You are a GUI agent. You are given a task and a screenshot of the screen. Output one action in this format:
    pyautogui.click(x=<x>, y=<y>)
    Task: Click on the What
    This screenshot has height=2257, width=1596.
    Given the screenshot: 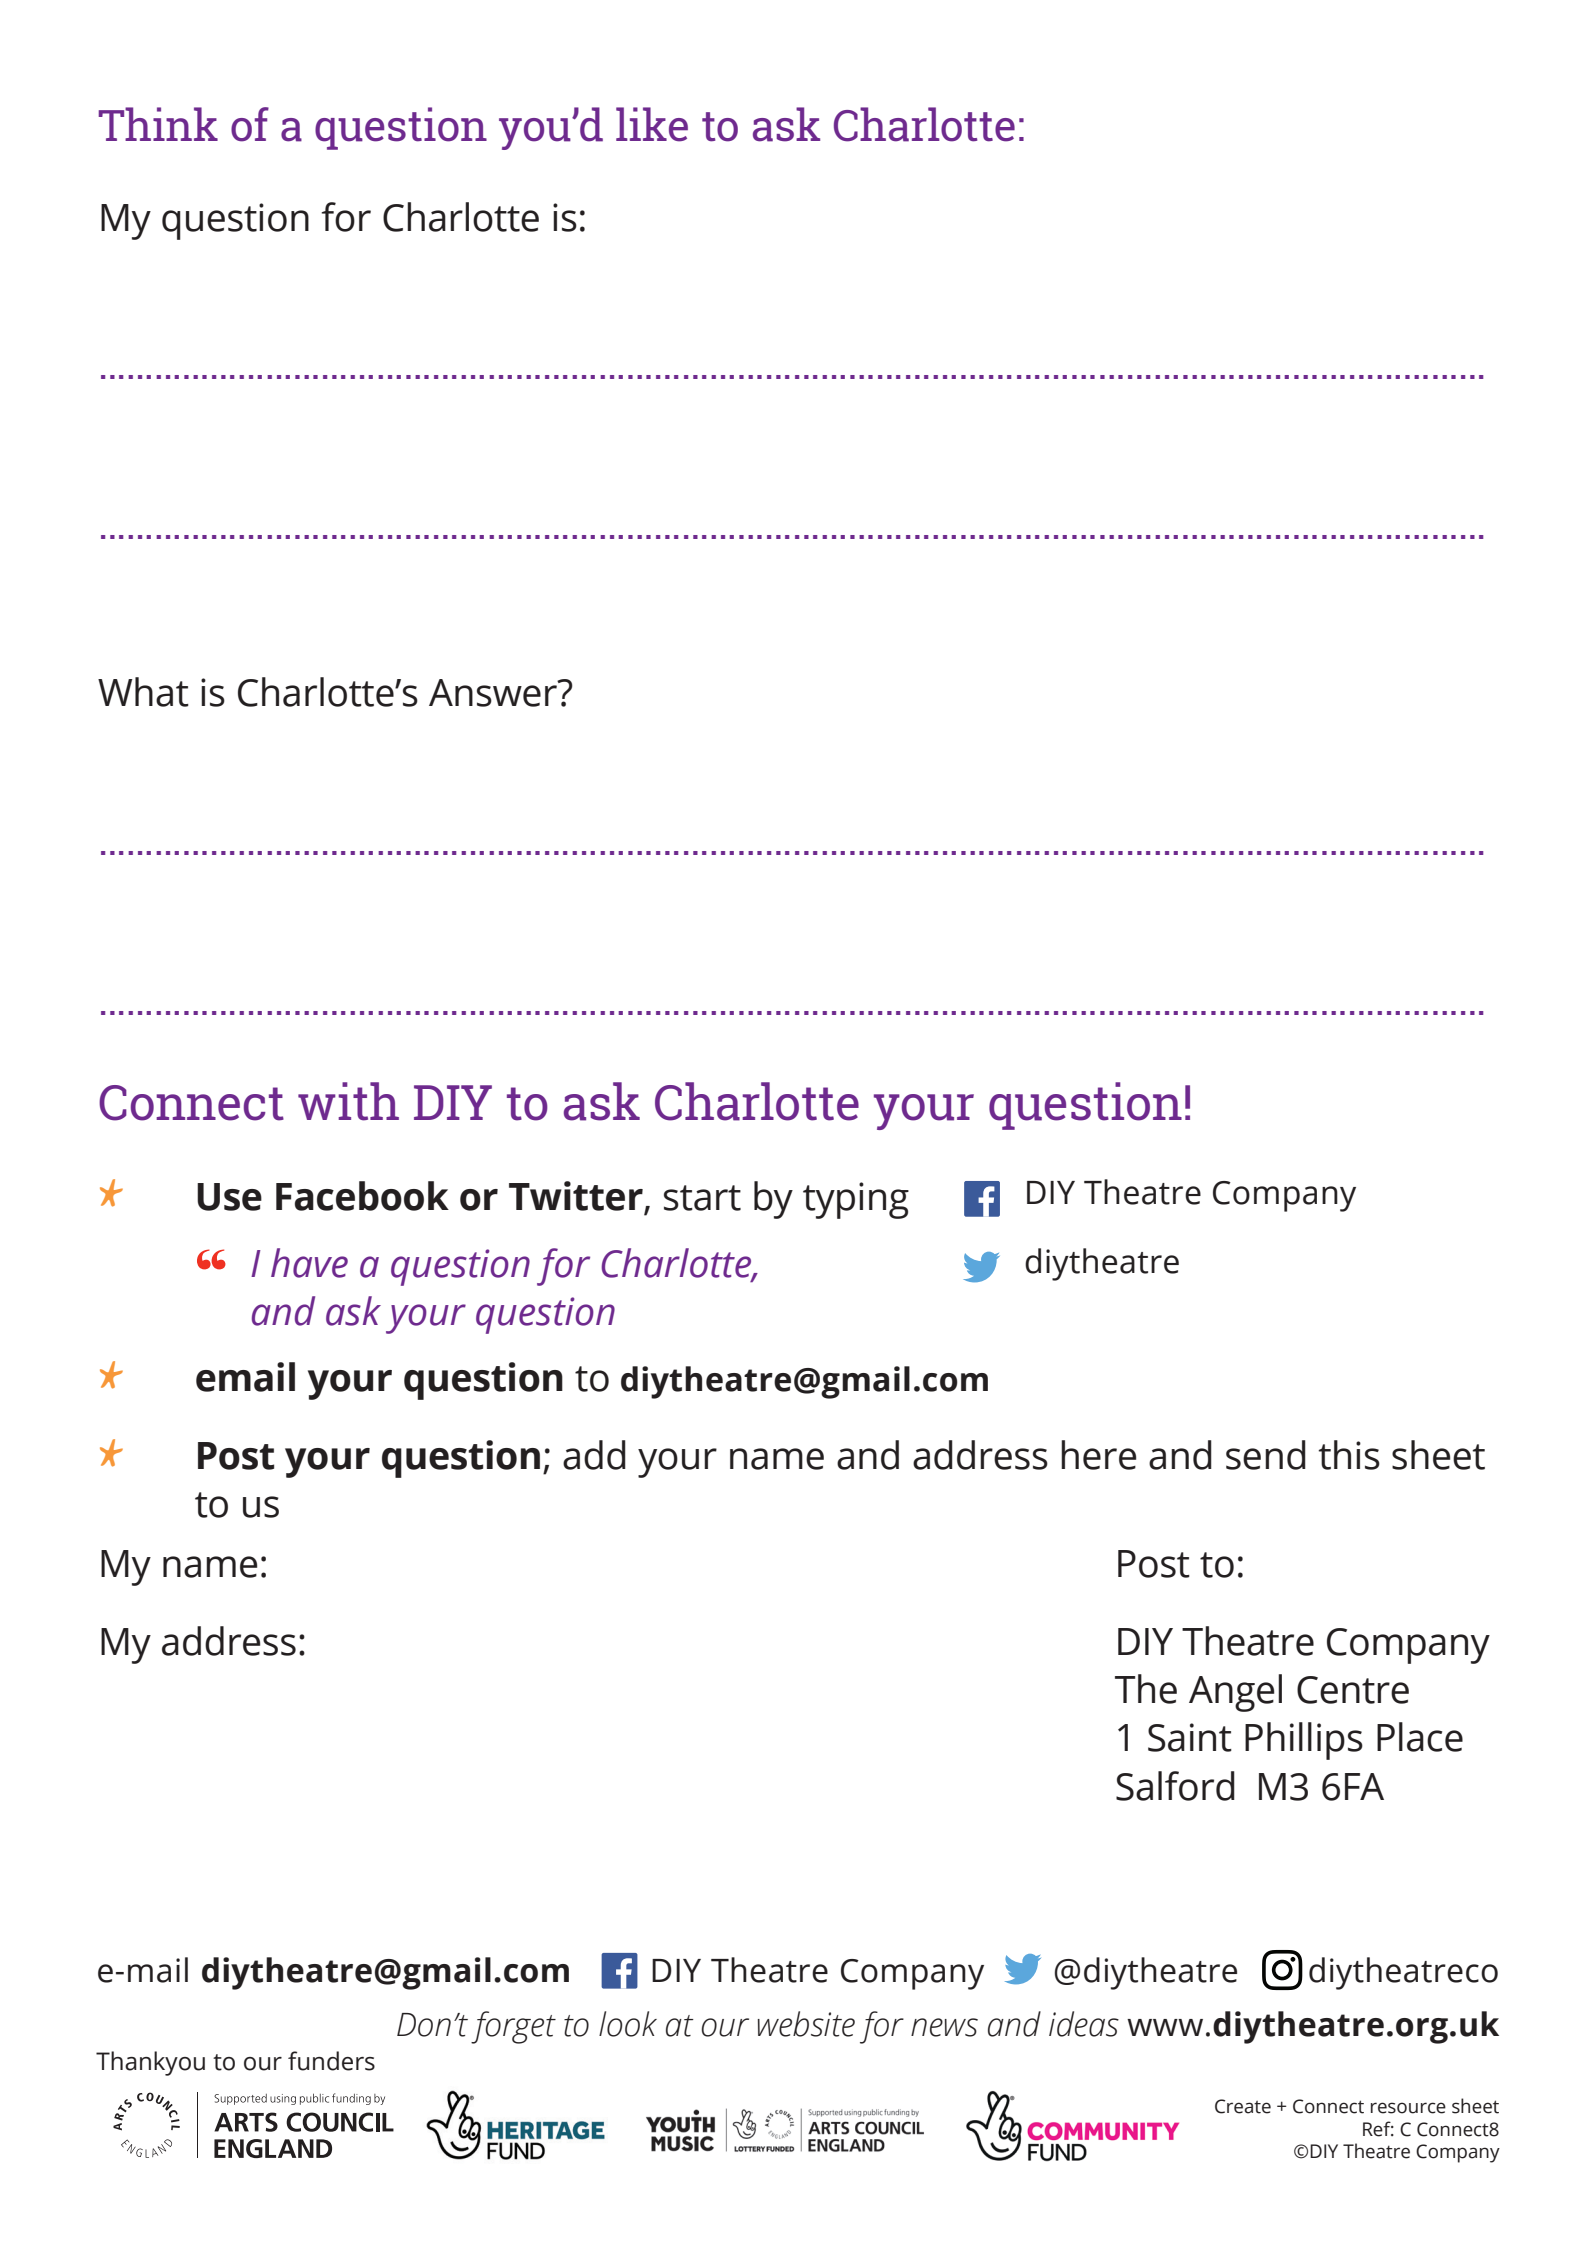 What is the action you would take?
    pyautogui.click(x=143, y=692)
